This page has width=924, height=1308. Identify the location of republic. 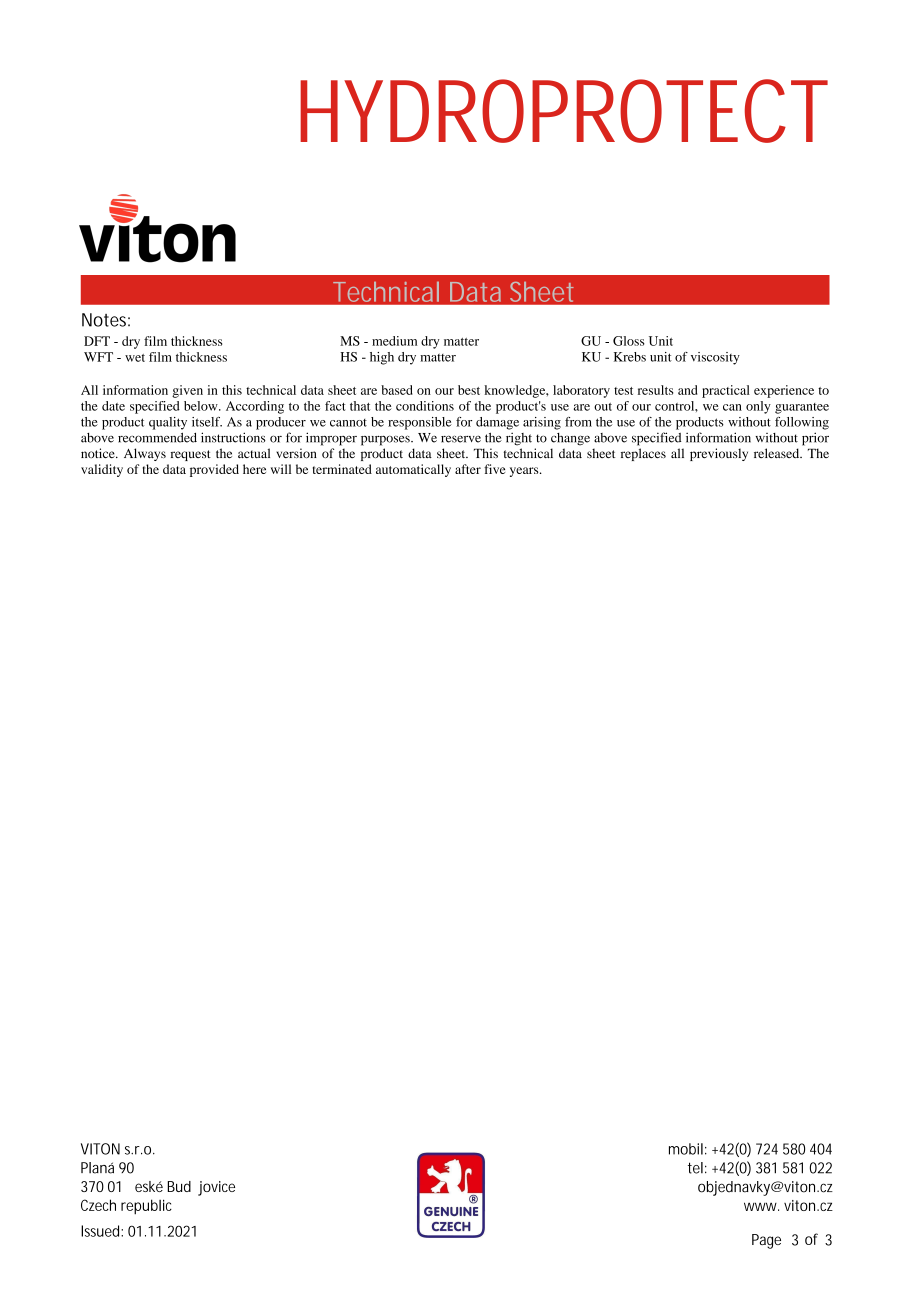
(146, 1207).
